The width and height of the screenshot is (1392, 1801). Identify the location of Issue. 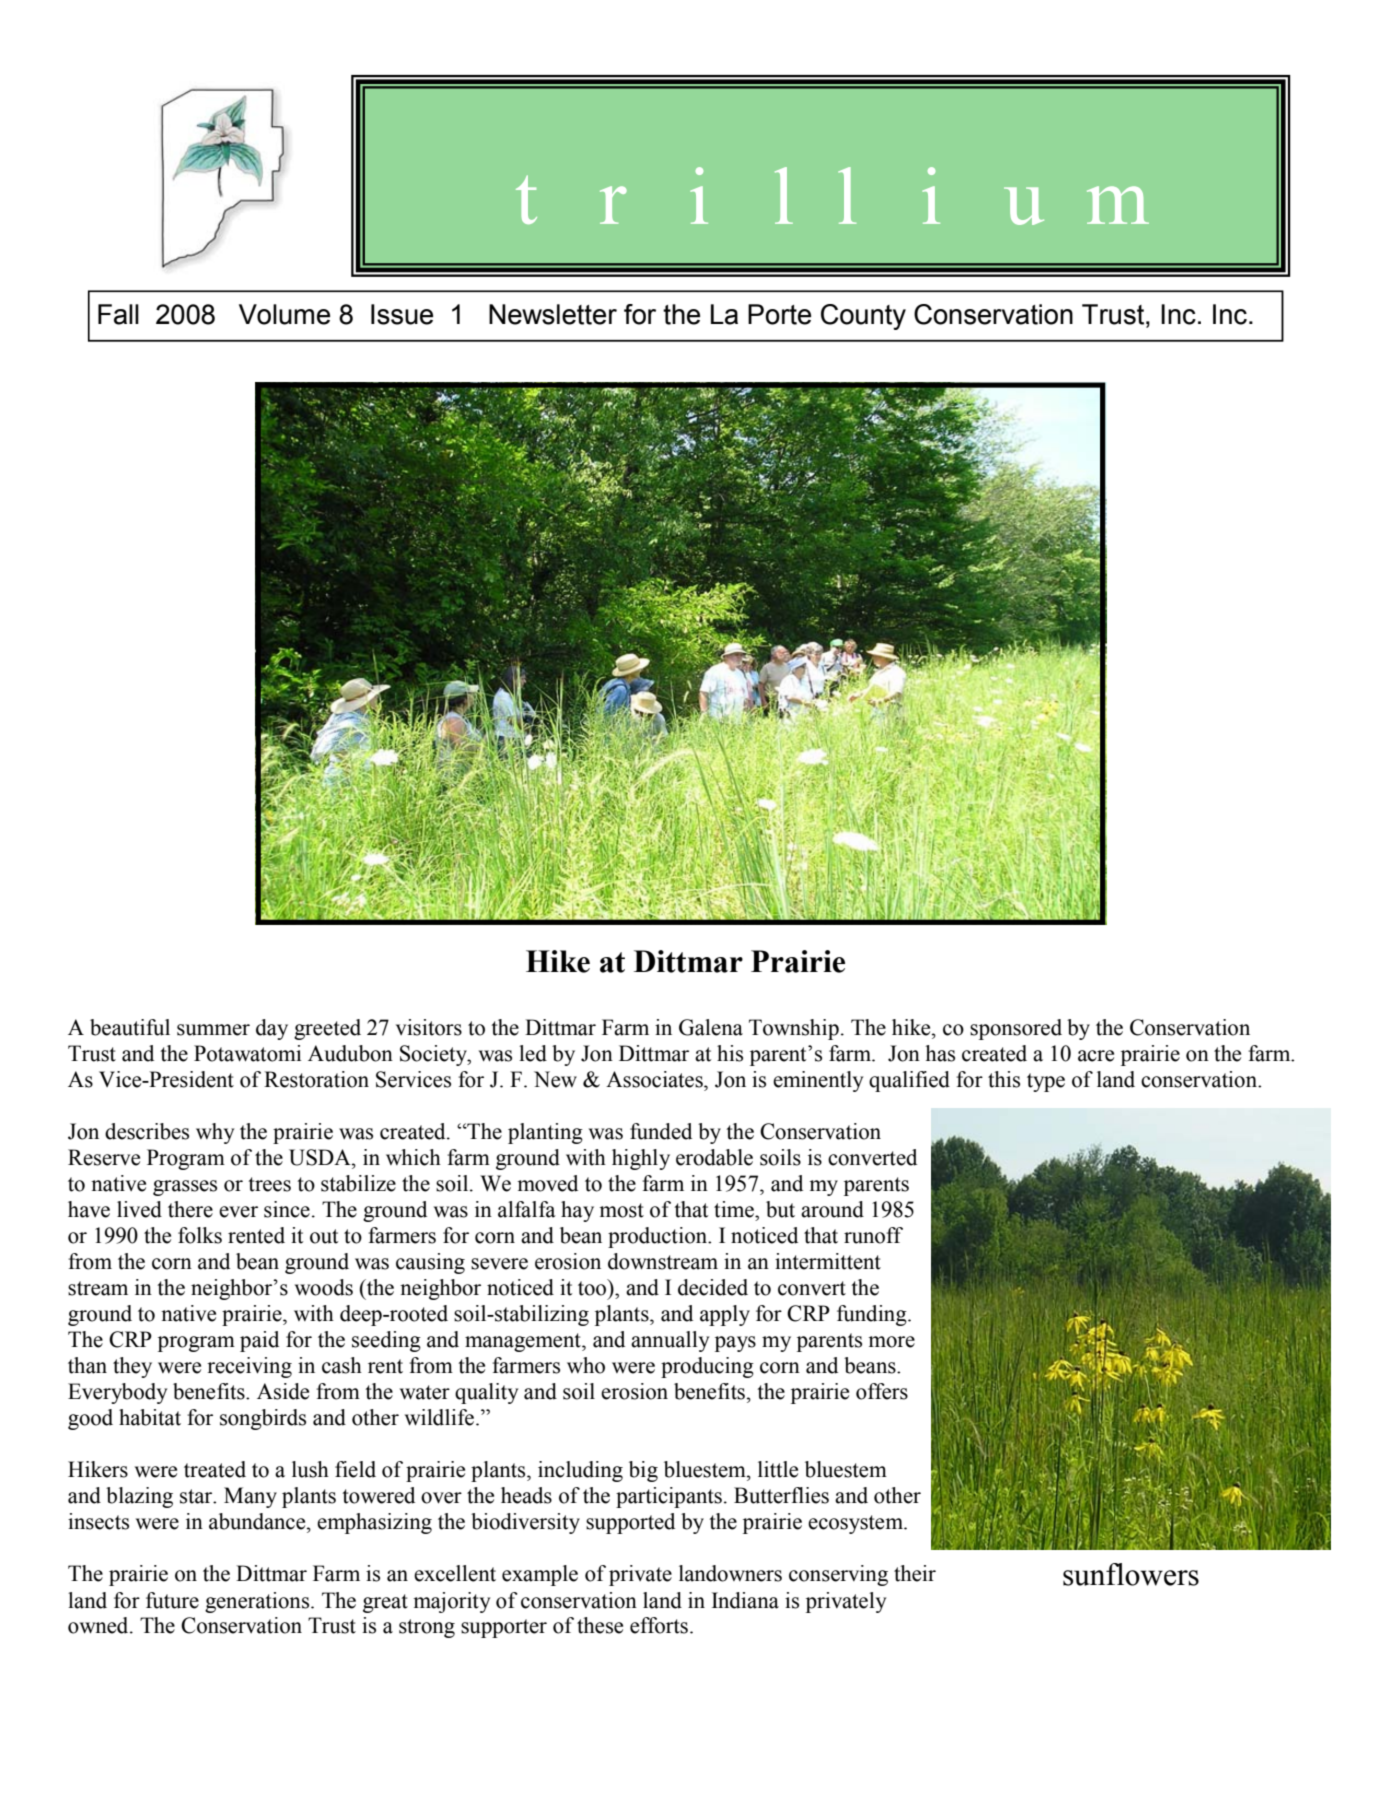
(402, 314).
